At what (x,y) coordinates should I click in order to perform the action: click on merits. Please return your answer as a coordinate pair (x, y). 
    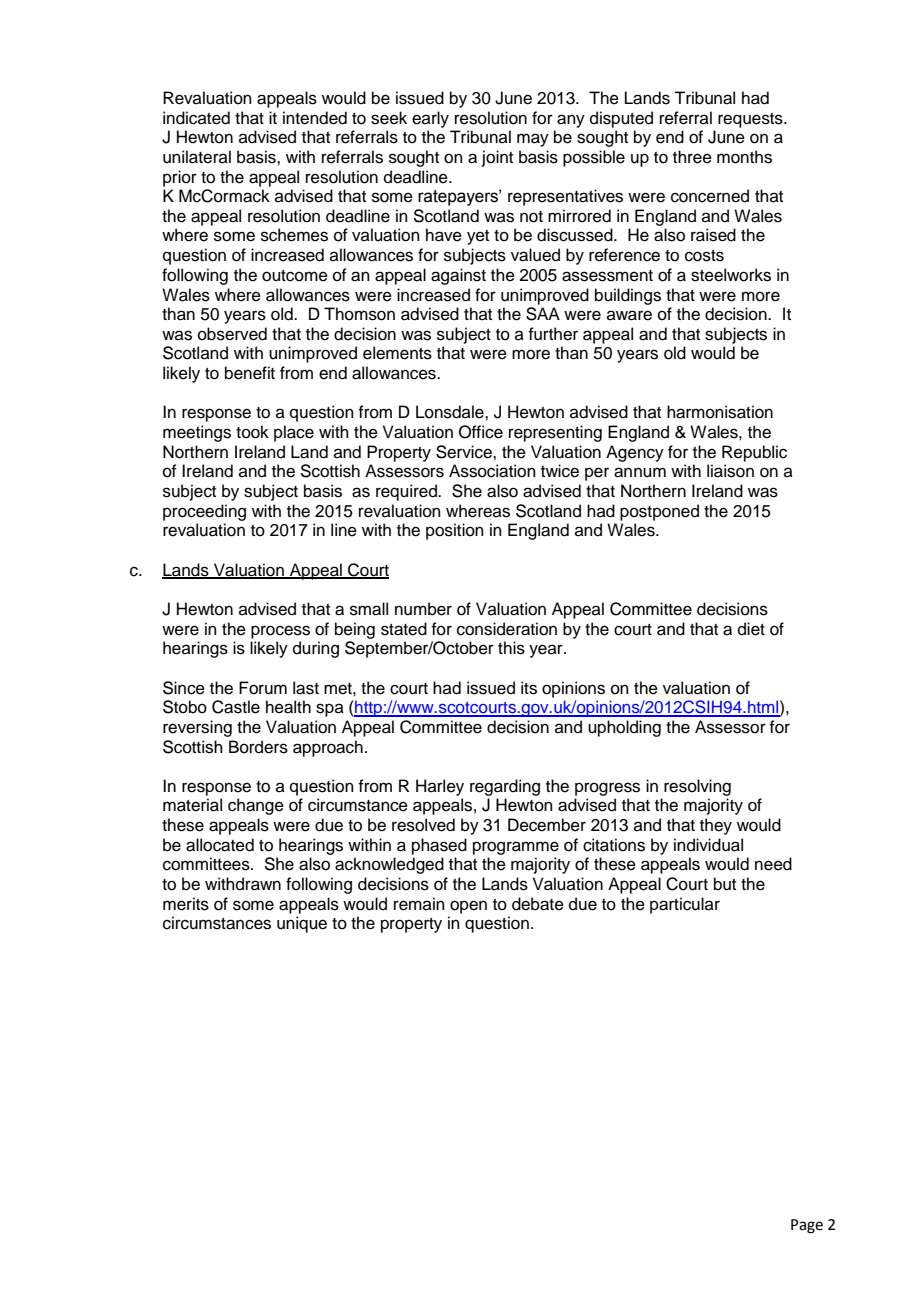
    Looking at the image, I should click on (186, 904).
